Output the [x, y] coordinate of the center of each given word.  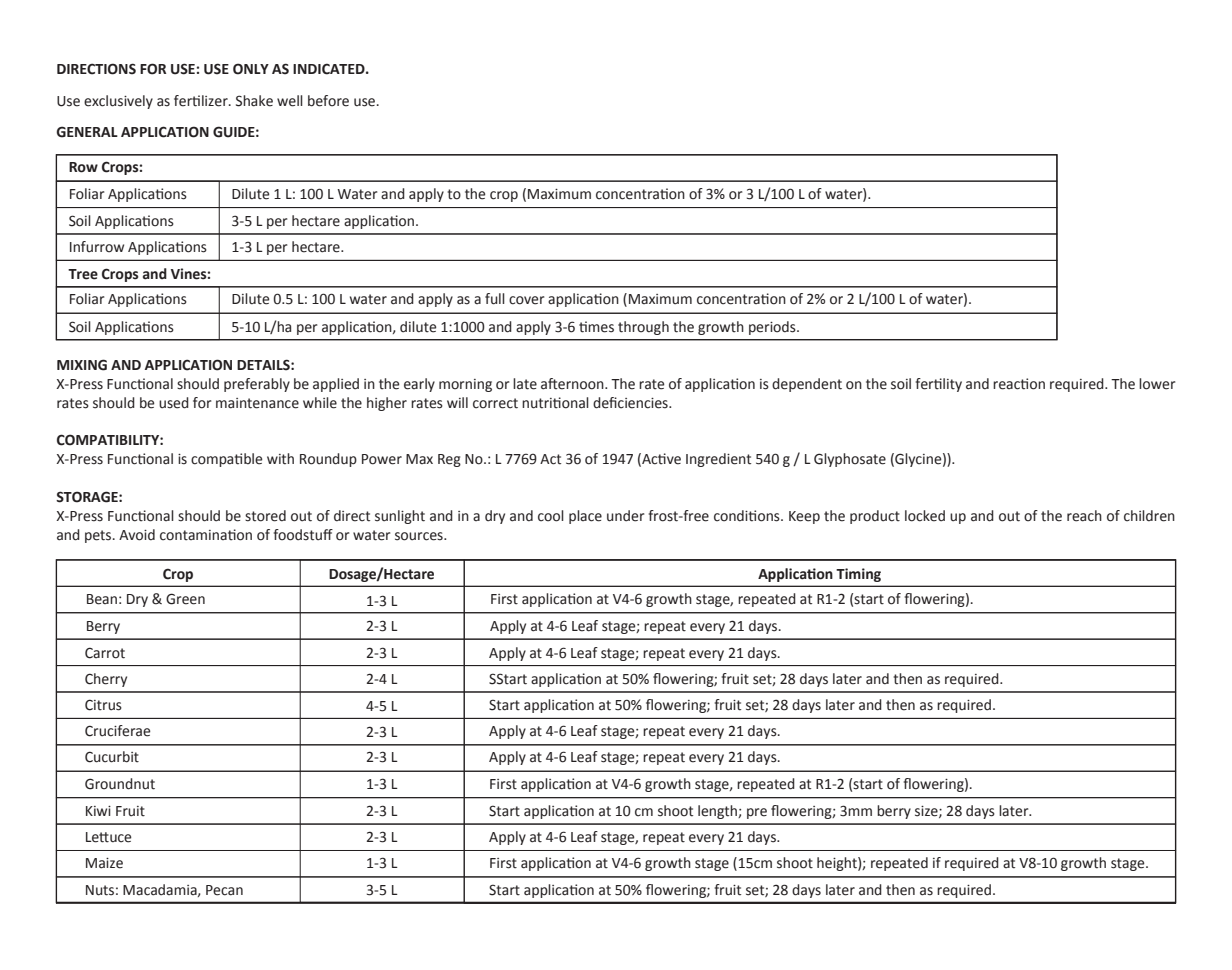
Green [185, 599]
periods [773, 328]
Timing [858, 575]
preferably [257, 385]
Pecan [224, 890]
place [585, 517]
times [596, 327]
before [328, 101]
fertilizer [202, 101]
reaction [1019, 384]
